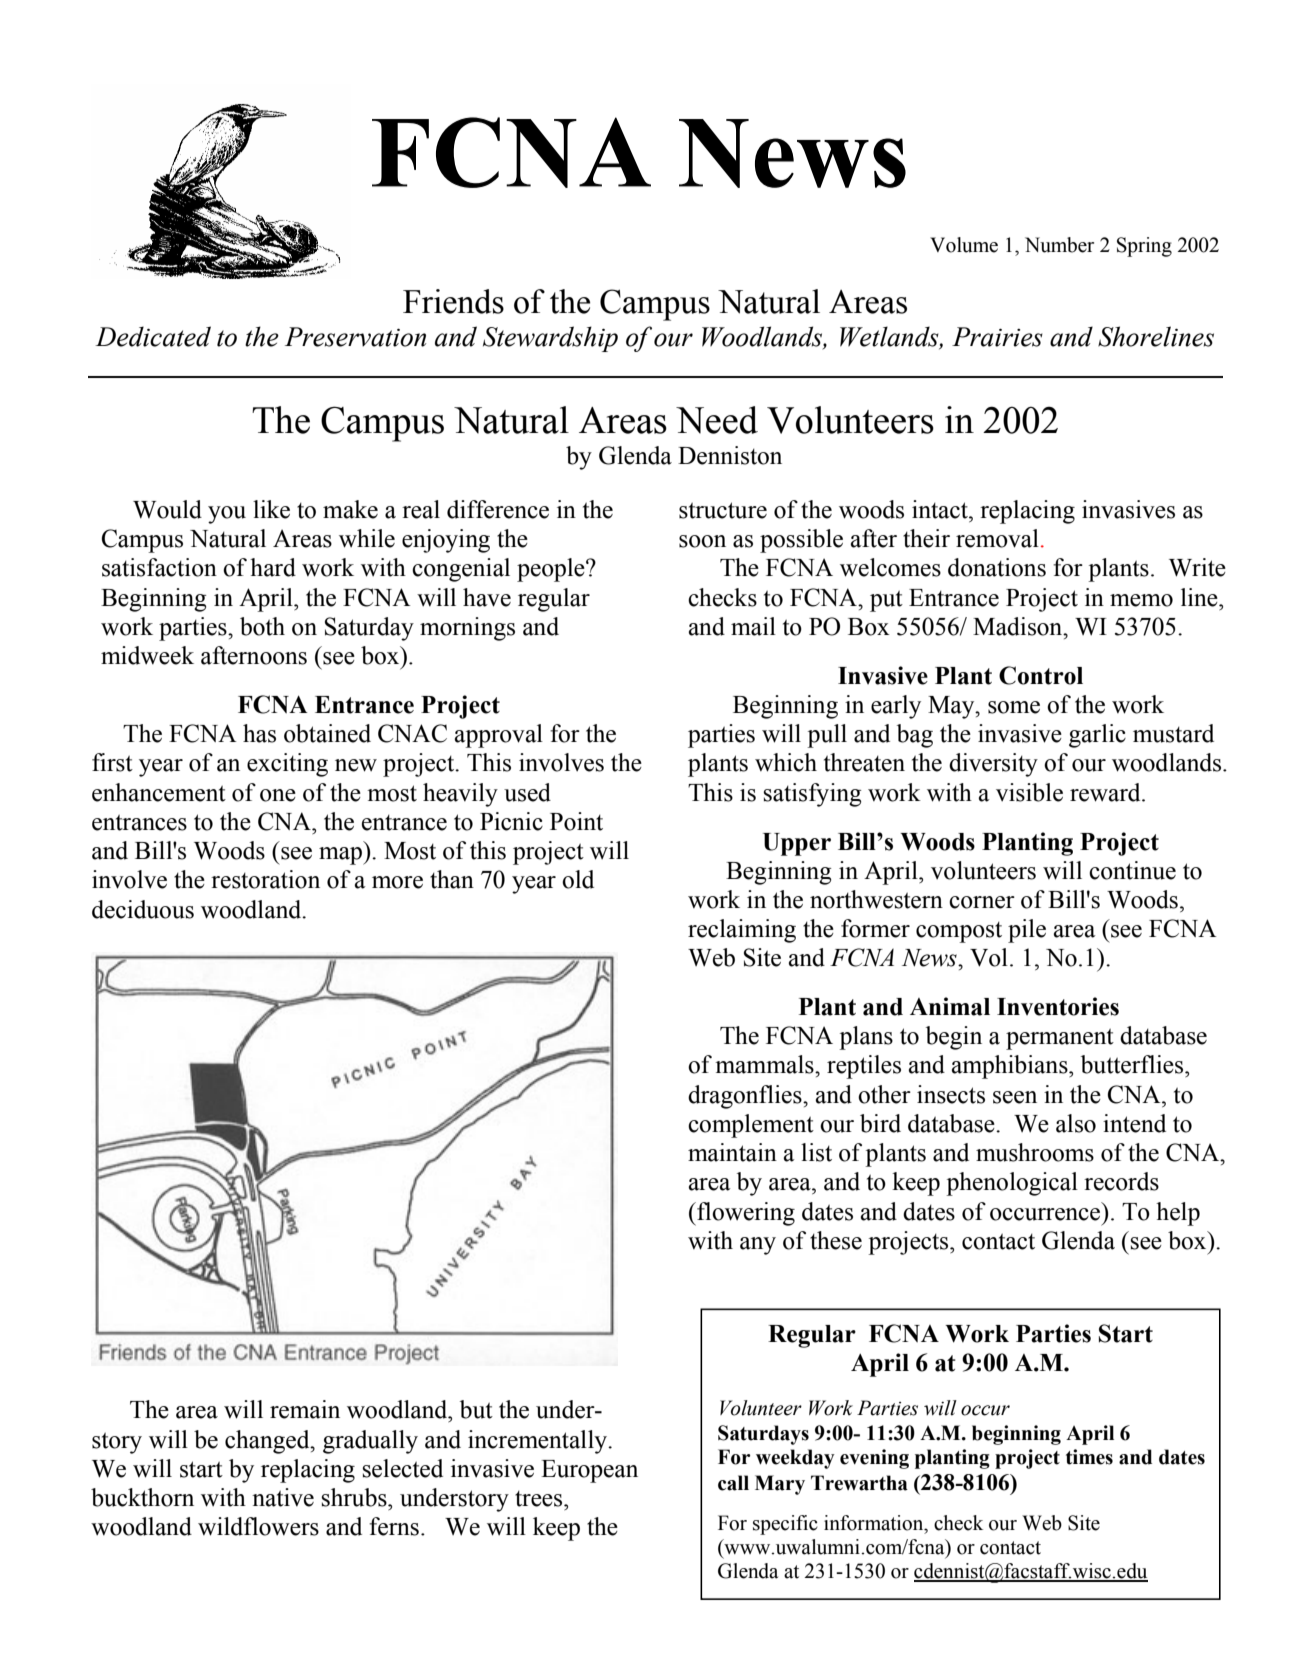  Describe the element at coordinates (753, 626) in the screenshot. I see `mail` at that location.
